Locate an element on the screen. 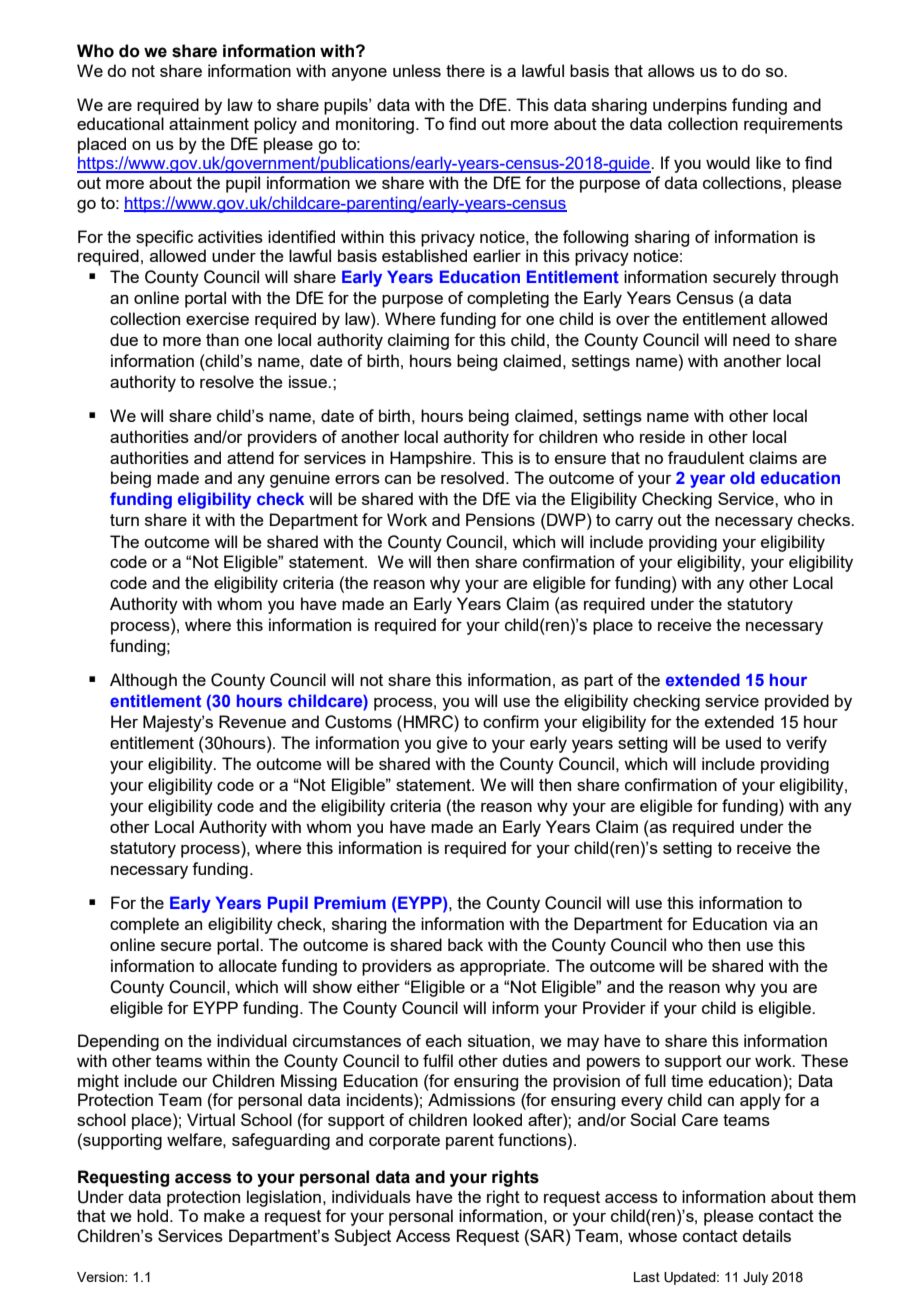  Subject is located at coordinates (362, 1237).
